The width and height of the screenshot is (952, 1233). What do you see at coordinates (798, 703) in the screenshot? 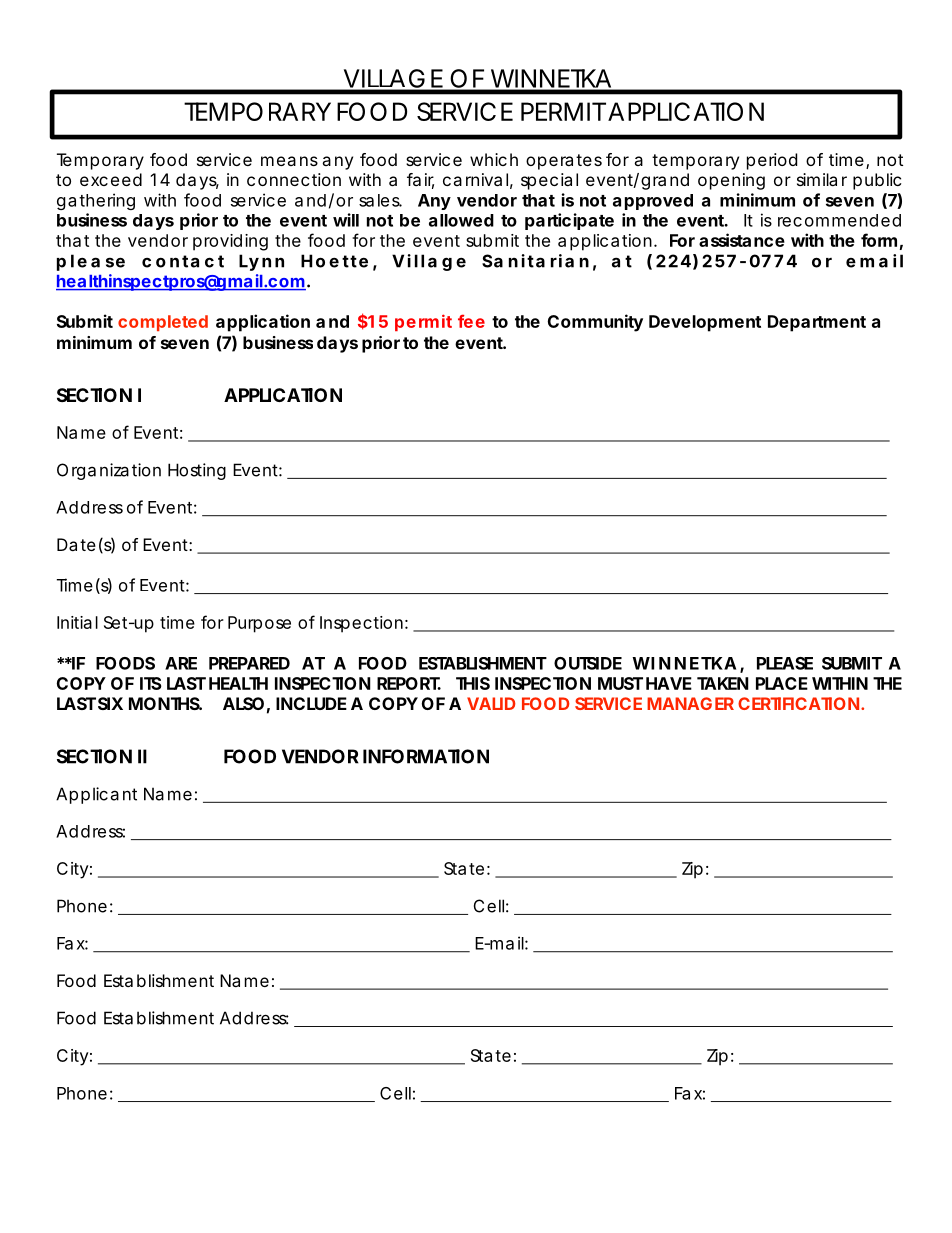
I see `CERTIFICATION` at bounding box center [798, 703].
